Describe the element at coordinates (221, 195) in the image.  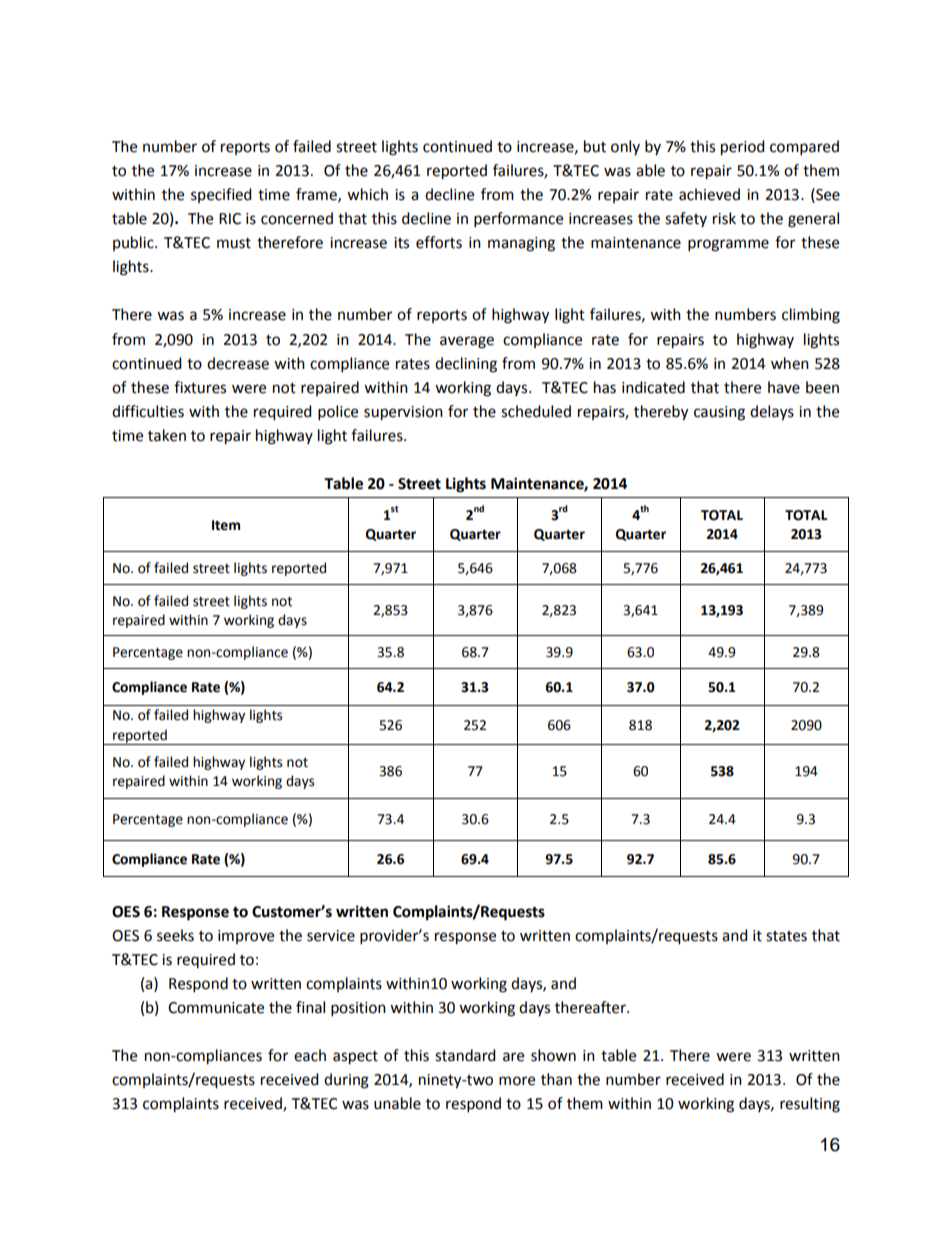
I see `specified` at that location.
